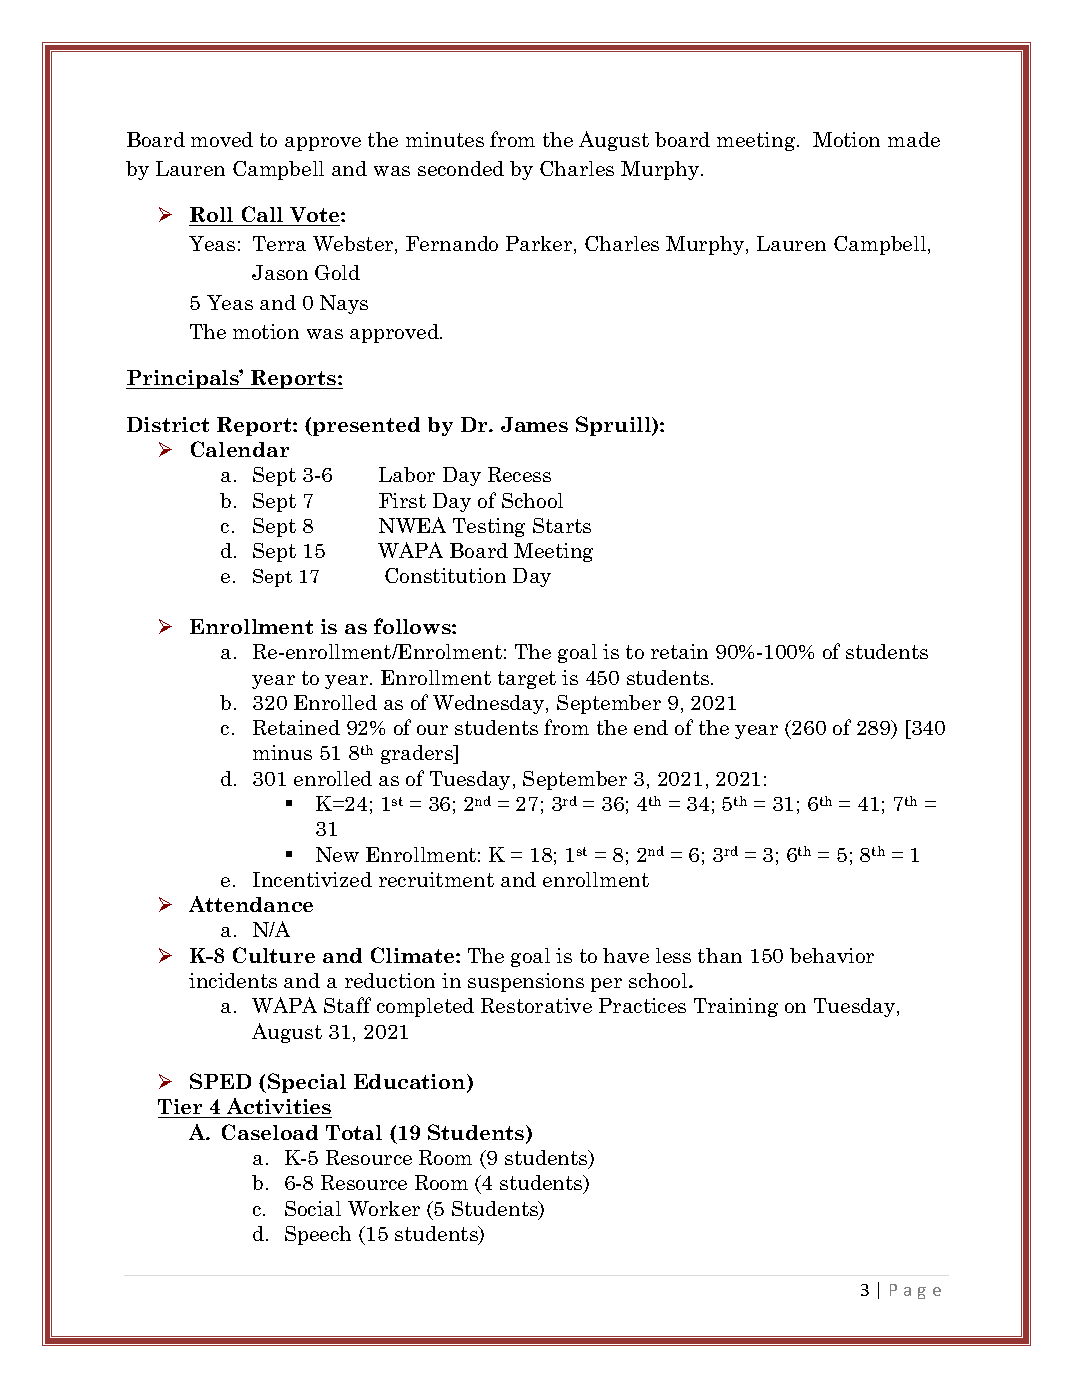 The height and width of the document is (1388, 1073). What do you see at coordinates (527, 680) in the document?
I see `target` at bounding box center [527, 680].
